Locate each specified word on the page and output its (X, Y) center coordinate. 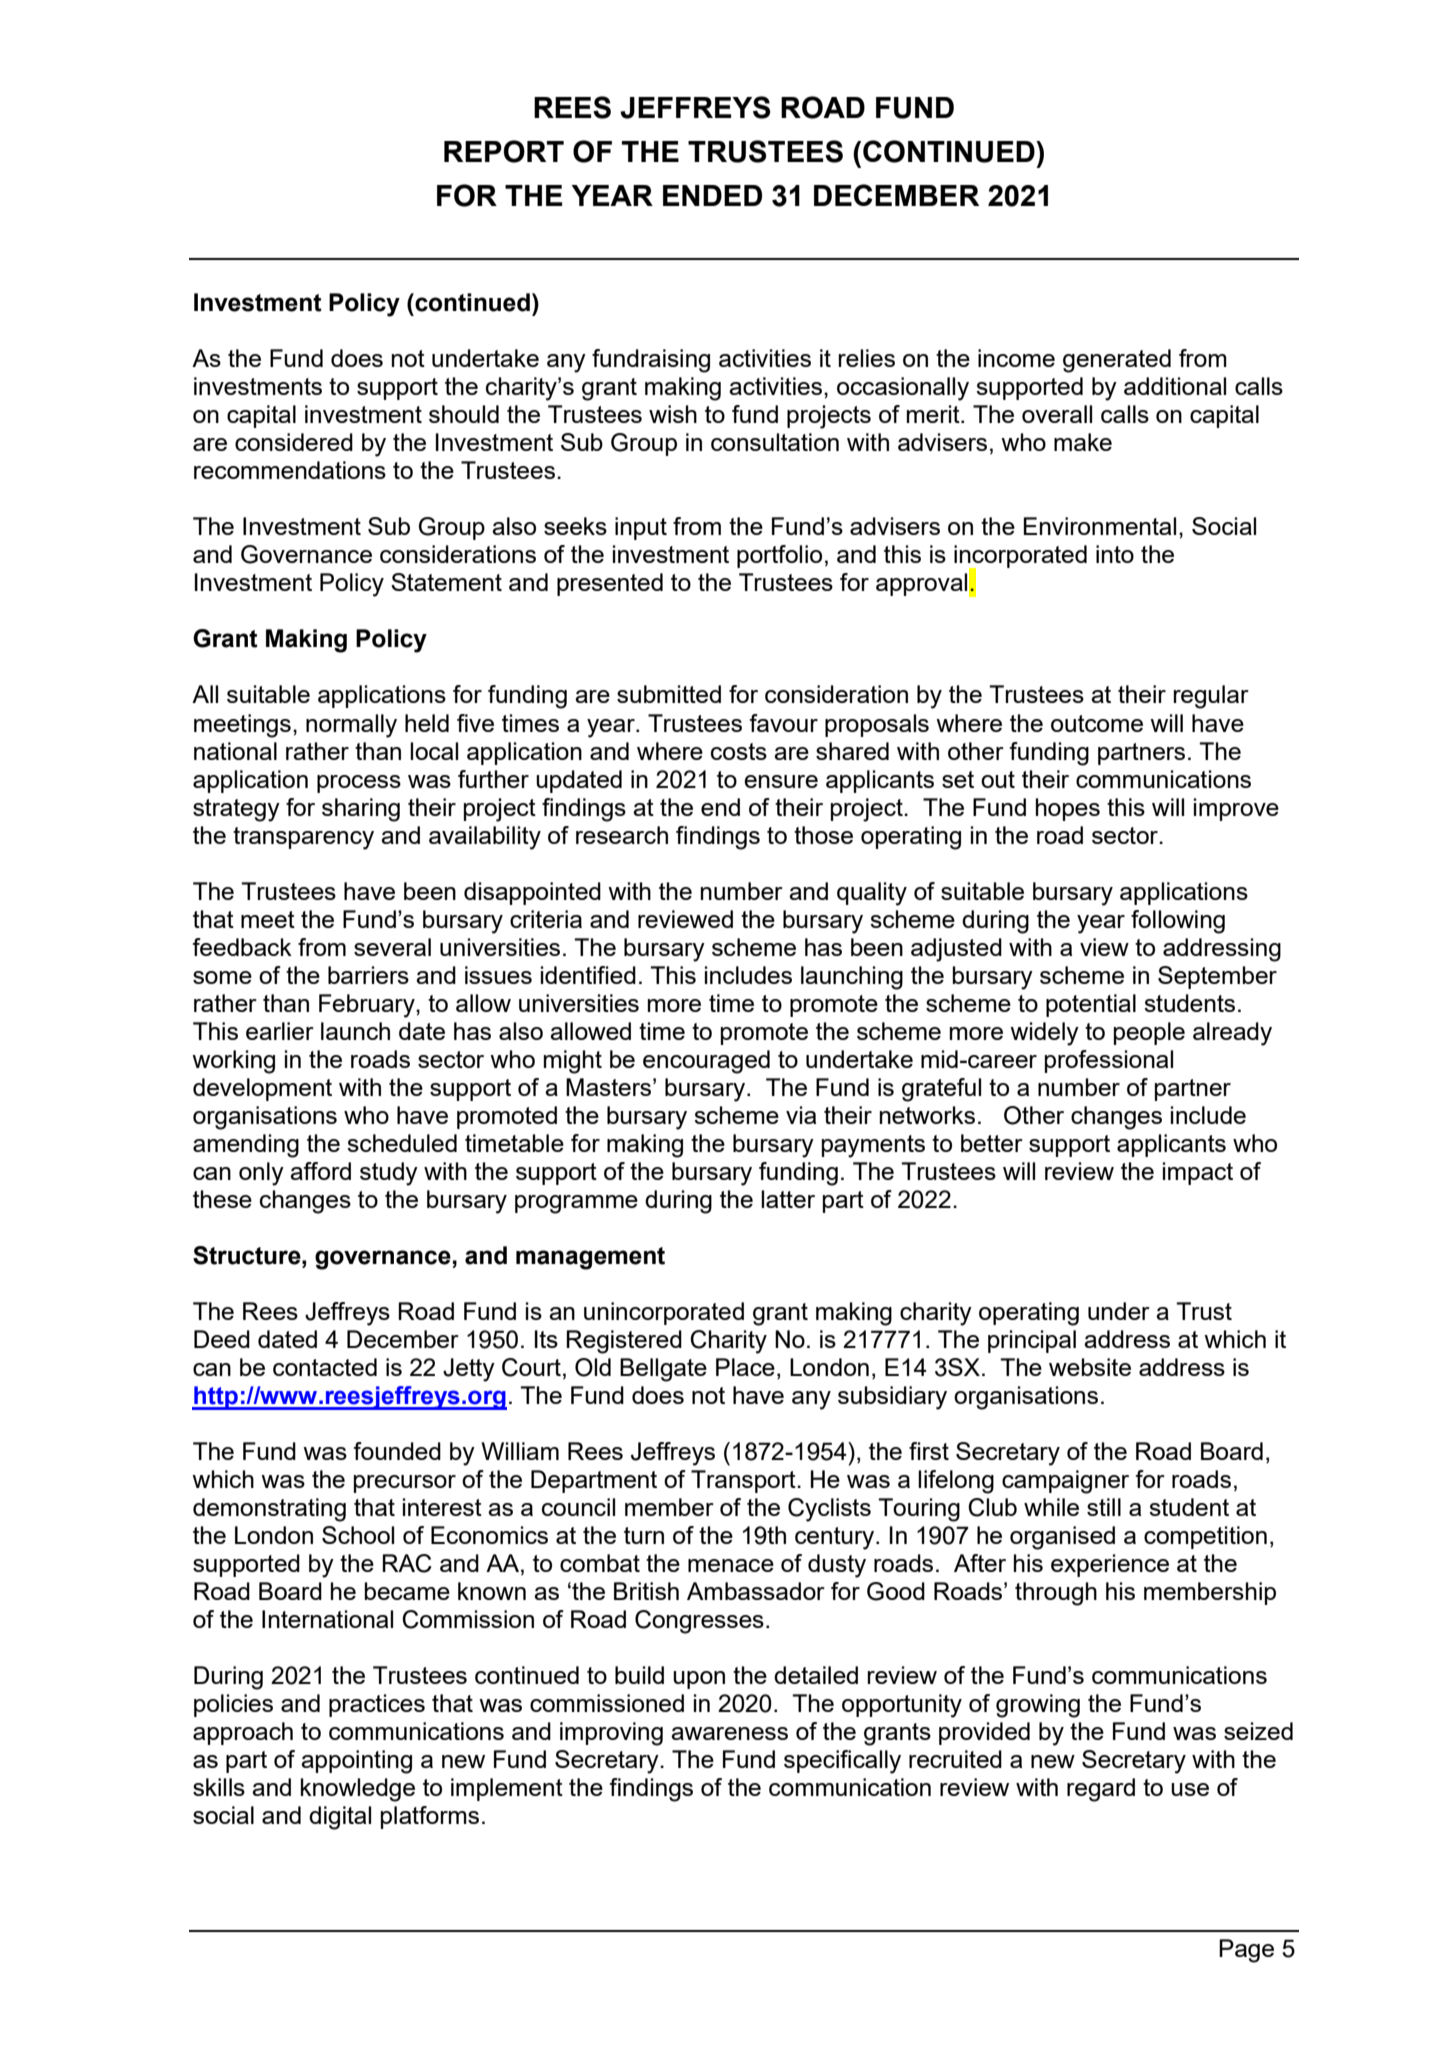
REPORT (504, 151)
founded (397, 1451)
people (1149, 1033)
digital (340, 1818)
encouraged (706, 1062)
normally (351, 726)
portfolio (779, 556)
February (368, 1006)
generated (1117, 361)
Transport (744, 1481)
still (1104, 1507)
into (1115, 554)
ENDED (712, 195)
